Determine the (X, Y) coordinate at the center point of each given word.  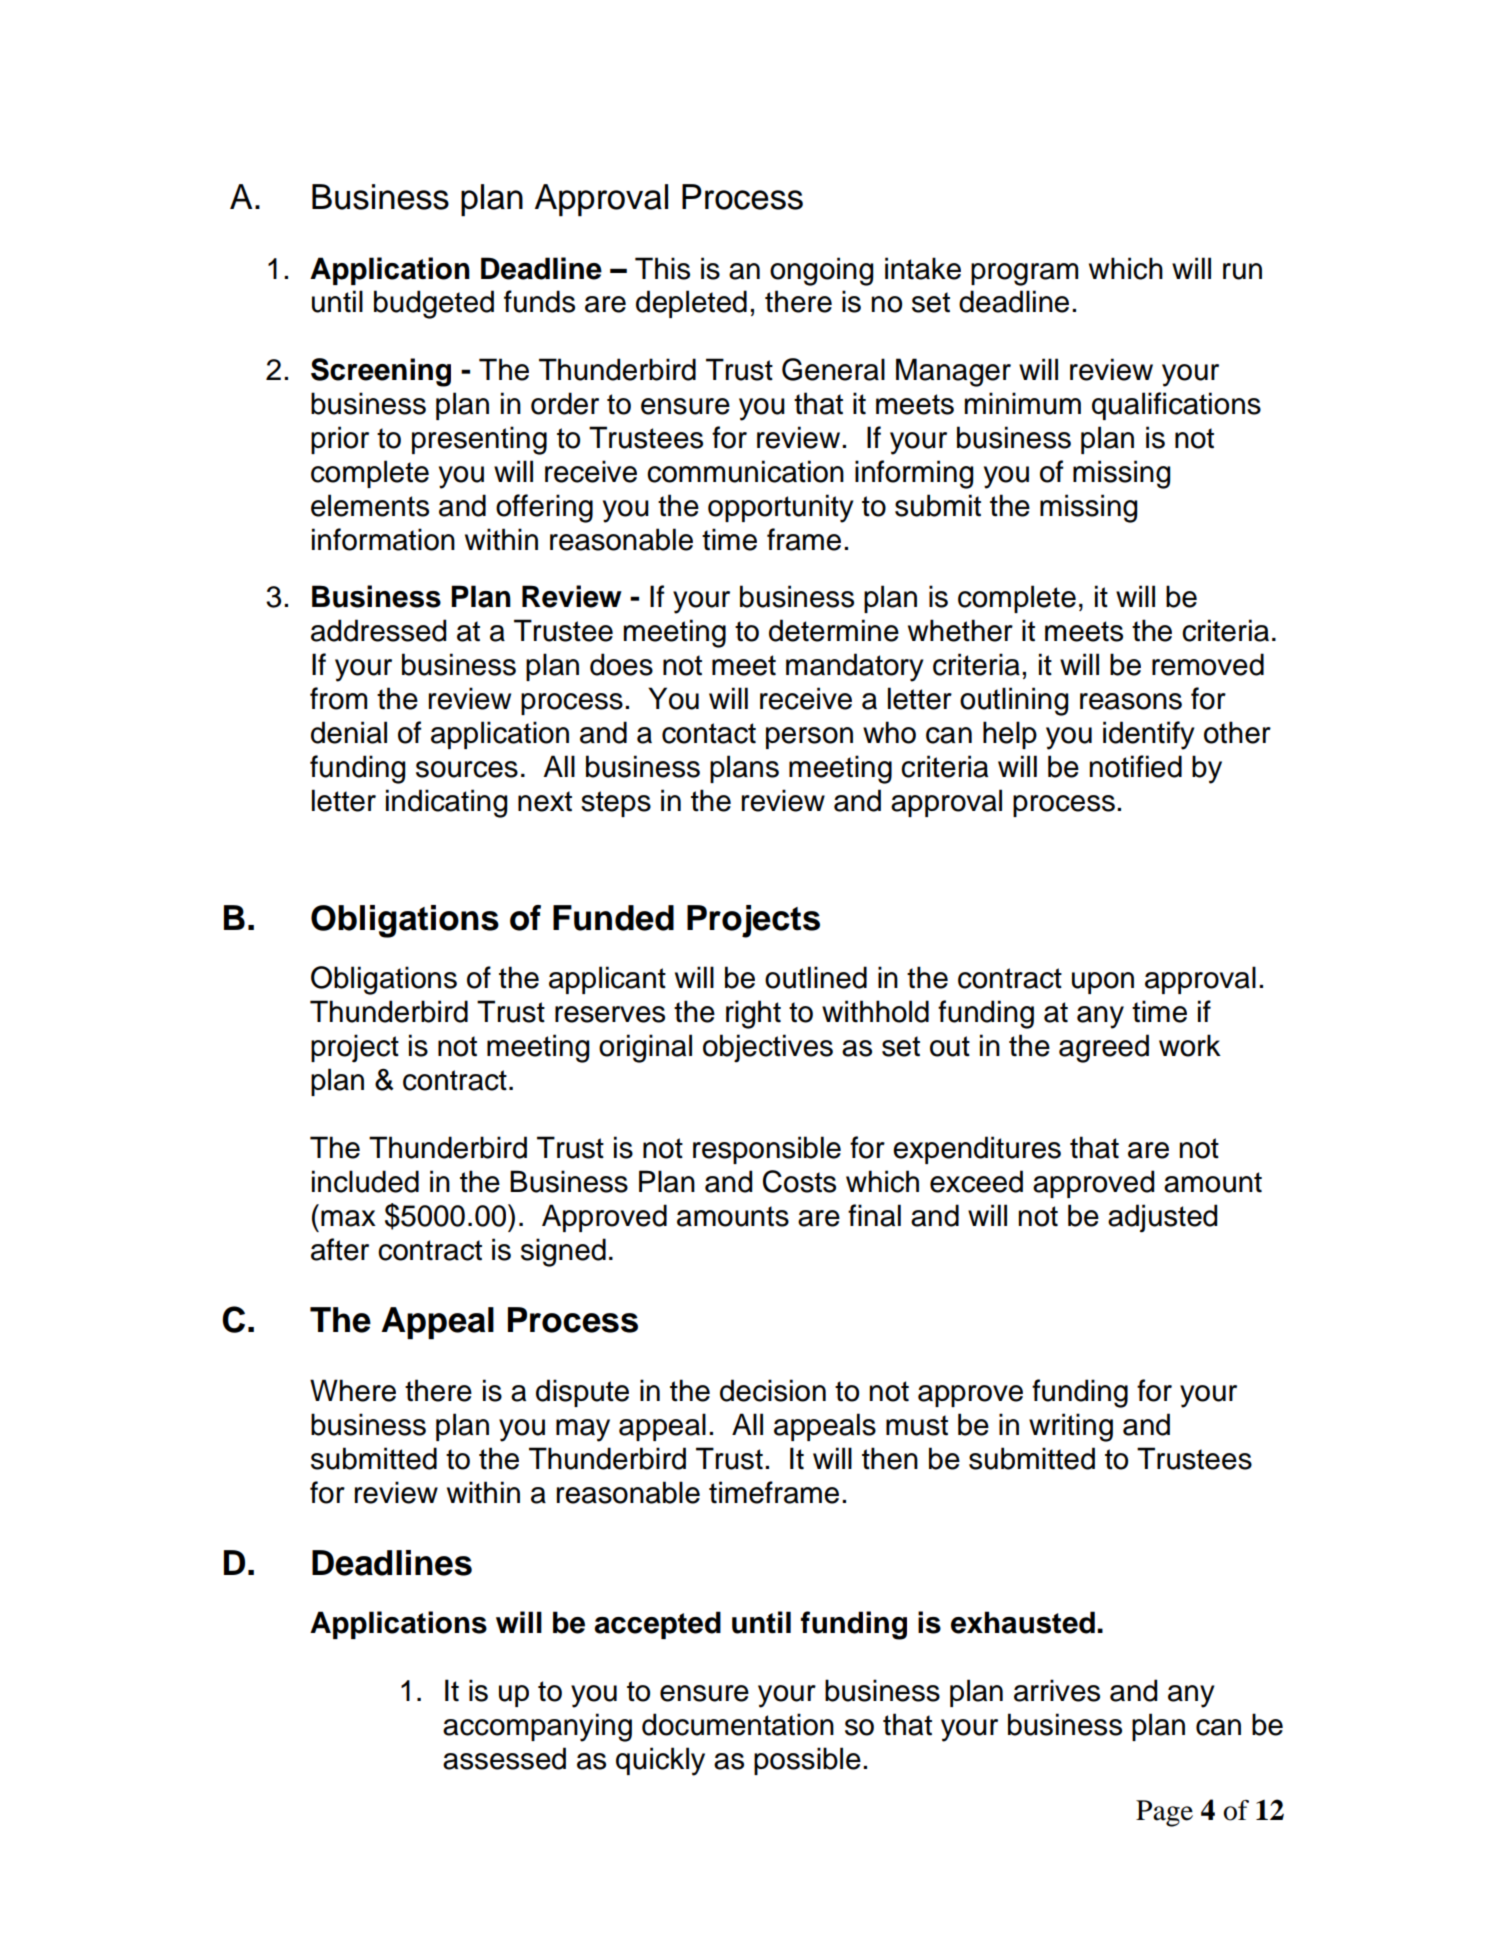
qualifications (1176, 406)
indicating (446, 803)
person (809, 738)
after (340, 1249)
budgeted (434, 304)
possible (807, 1761)
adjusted (1162, 1218)
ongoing (821, 271)
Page (1164, 1813)
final (874, 1215)
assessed (504, 1758)
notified (1135, 766)
